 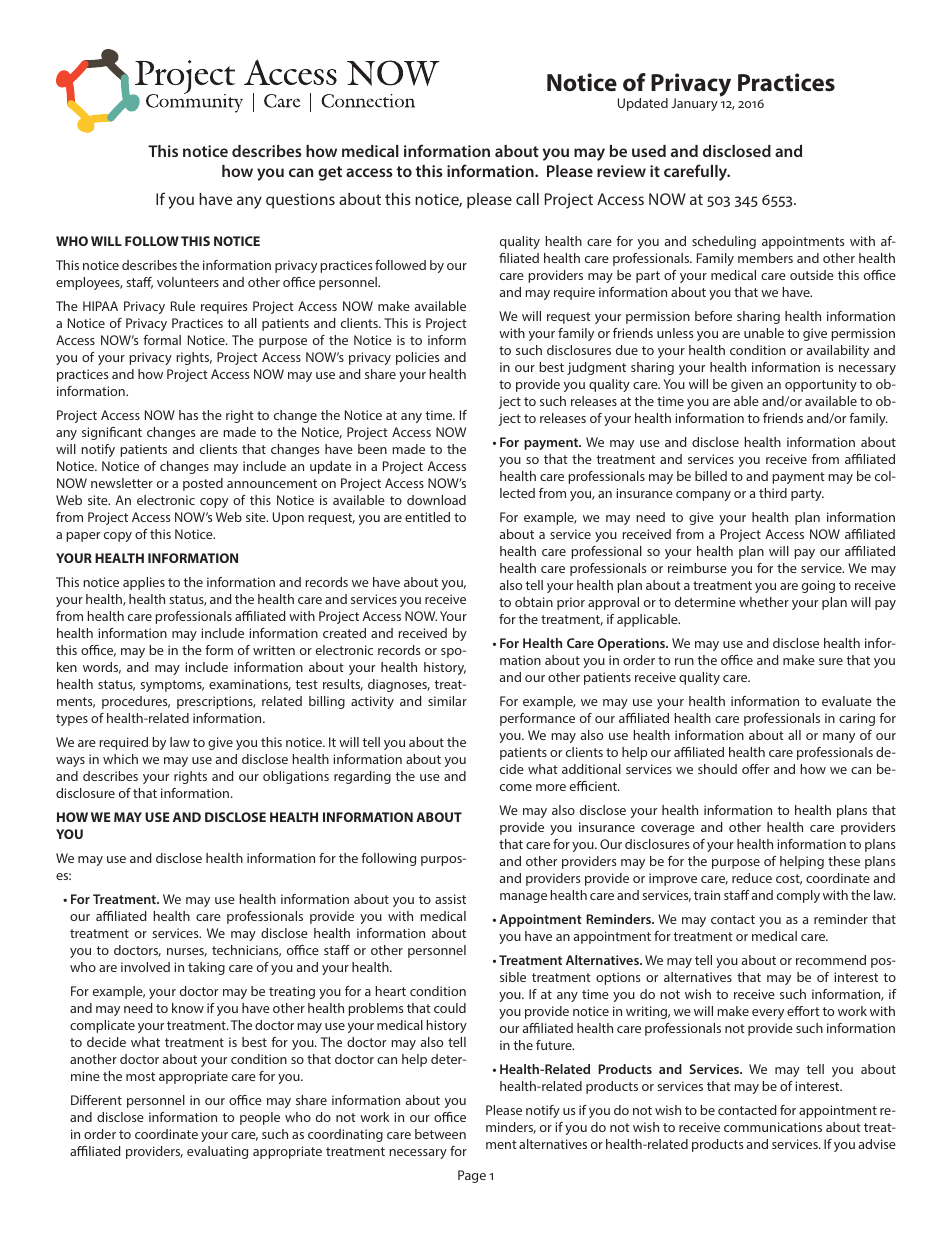 What do you see at coordinates (217, 1152) in the image?
I see `evaluating` at bounding box center [217, 1152].
